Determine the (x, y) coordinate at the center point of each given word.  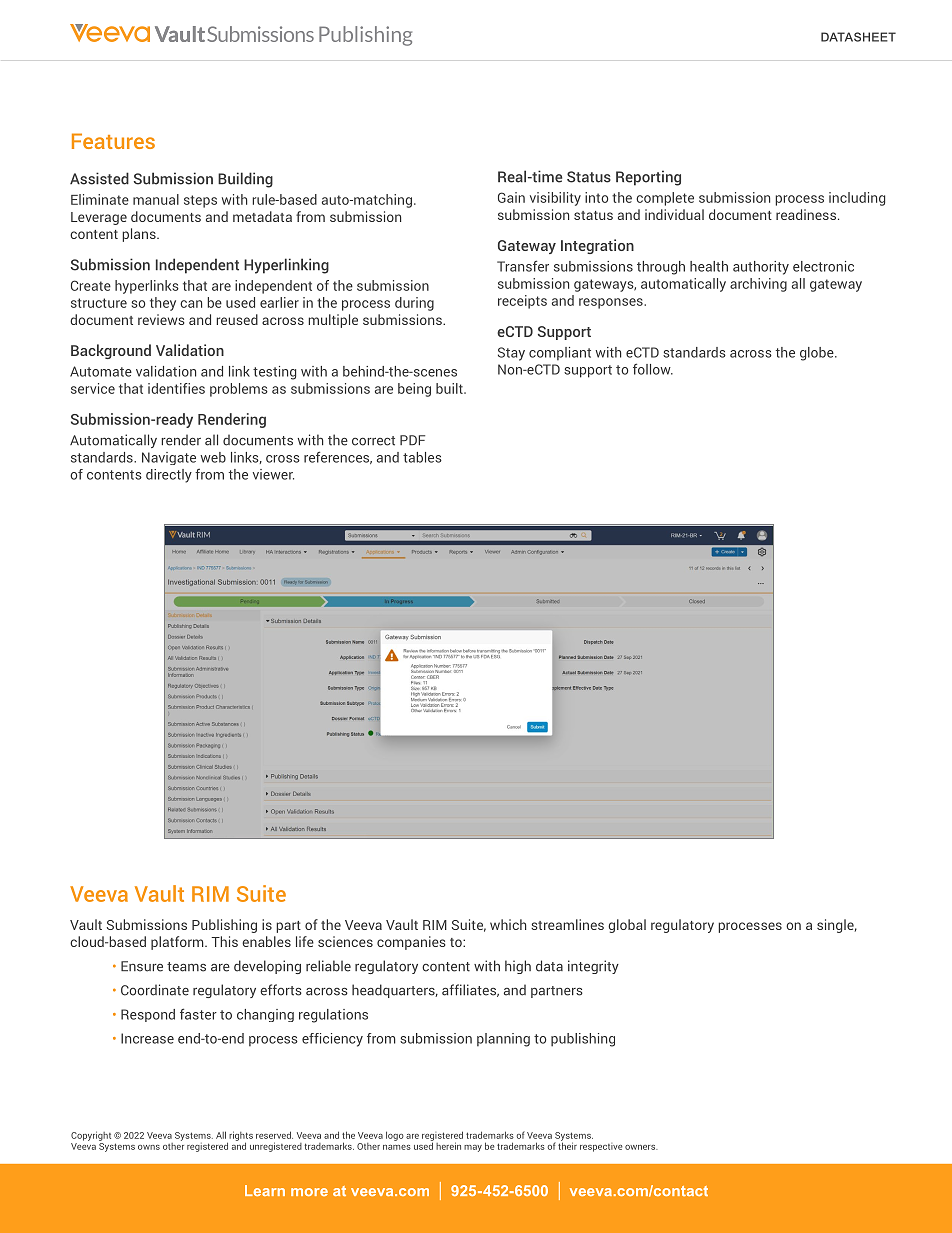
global (627, 926)
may (473, 1148)
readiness (807, 214)
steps (200, 201)
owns (149, 1147)
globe (818, 354)
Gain (511, 197)
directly (169, 476)
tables (422, 457)
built (450, 388)
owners (641, 1147)
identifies (176, 388)
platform (178, 943)
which (508, 924)
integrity (593, 967)
